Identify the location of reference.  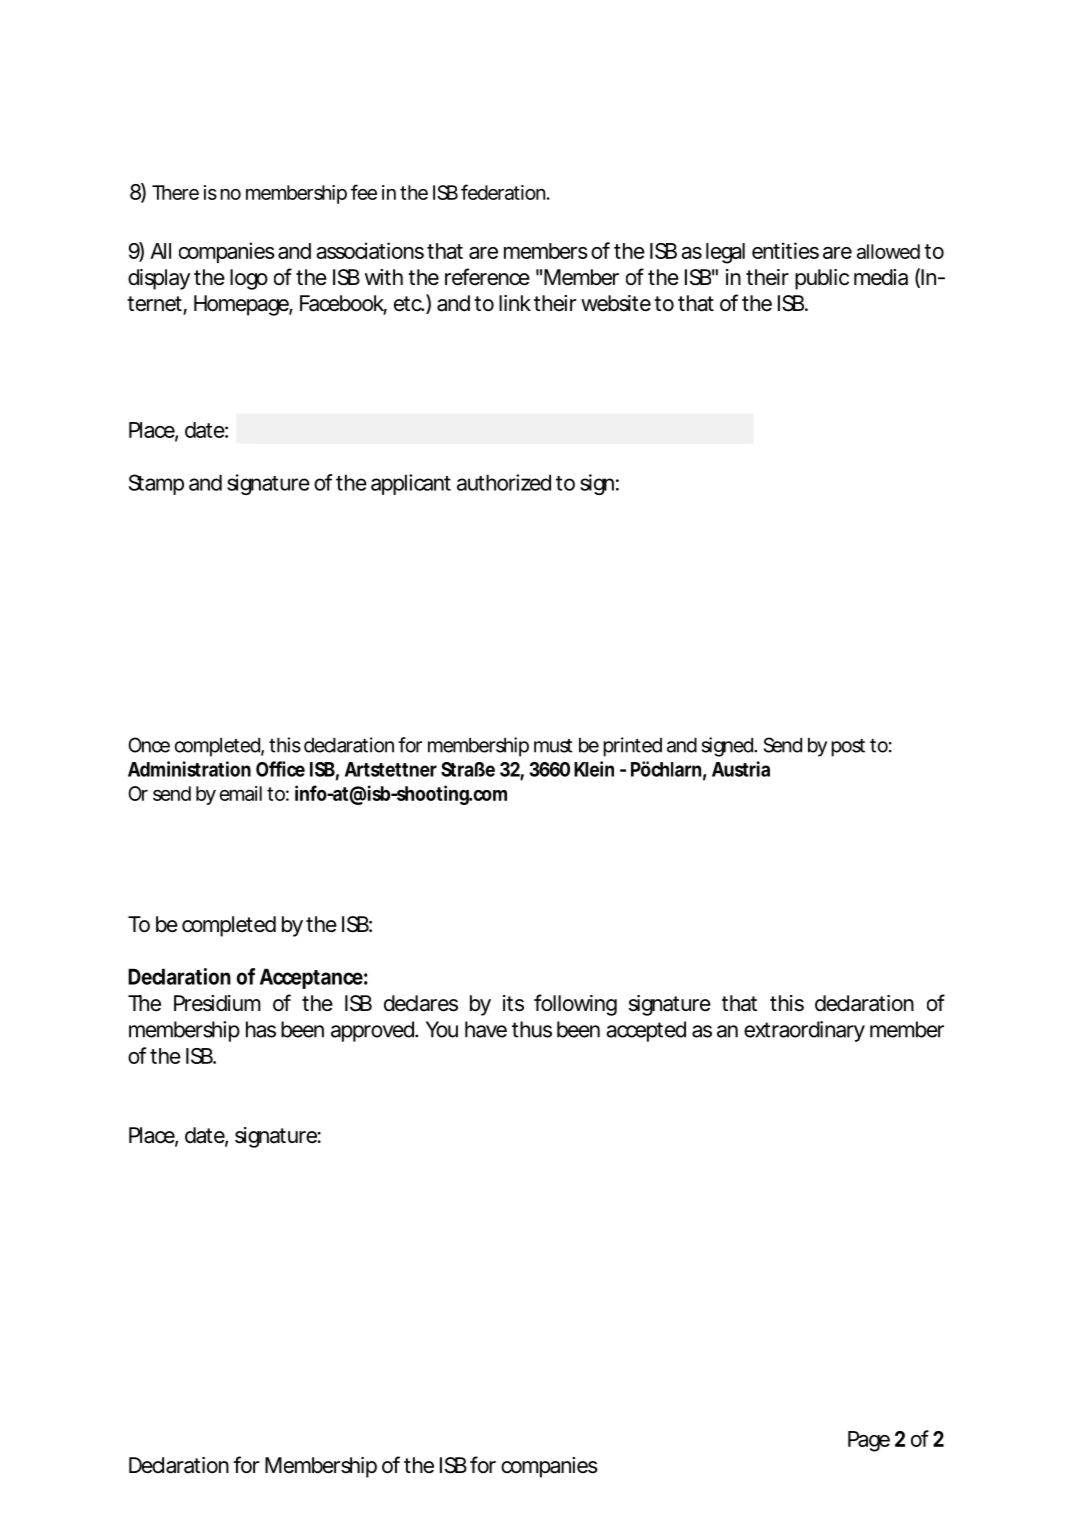
(487, 277).
